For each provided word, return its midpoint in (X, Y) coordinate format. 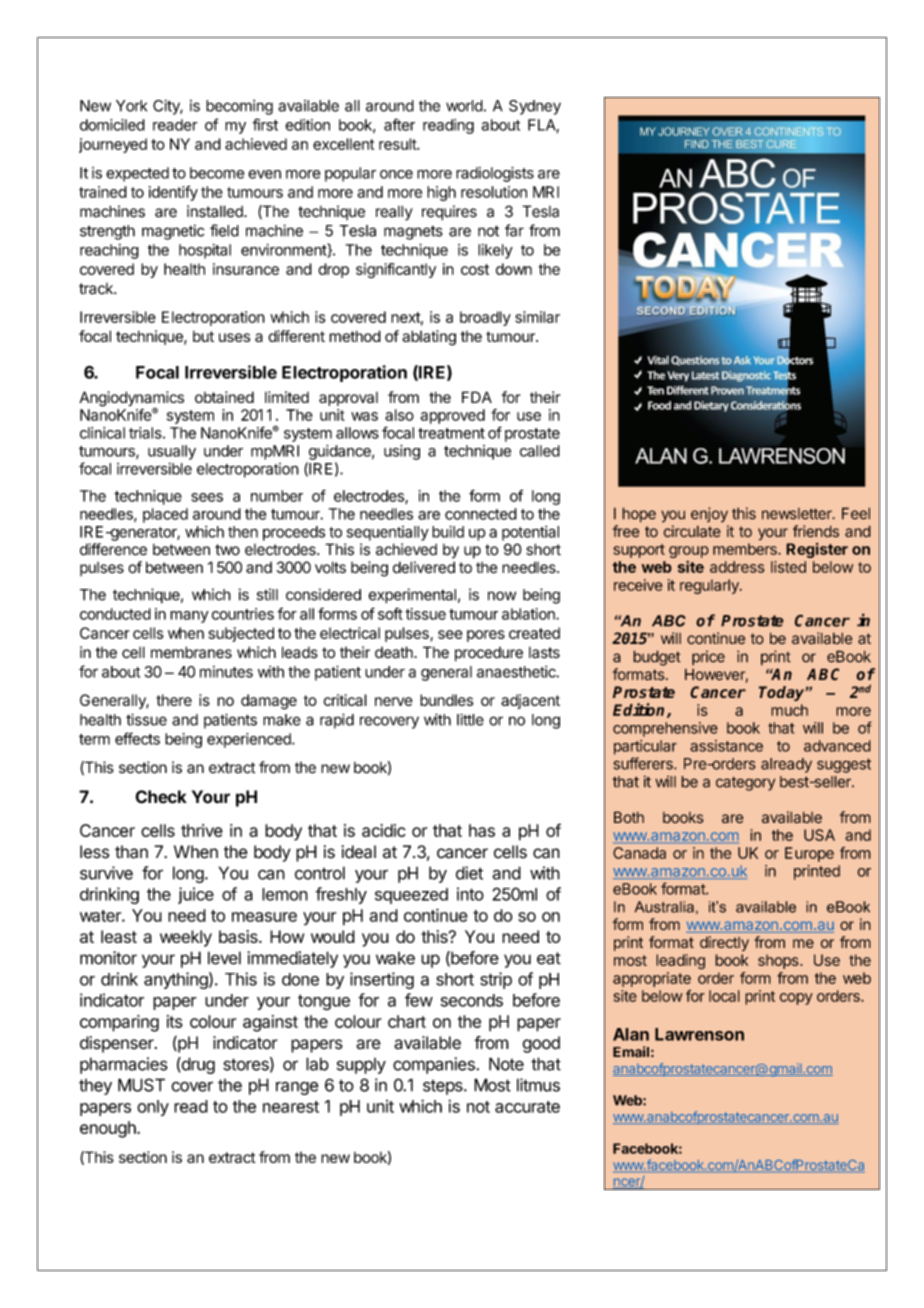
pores (486, 636)
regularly (710, 586)
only (153, 1108)
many (189, 617)
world (464, 106)
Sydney (535, 107)
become (217, 173)
